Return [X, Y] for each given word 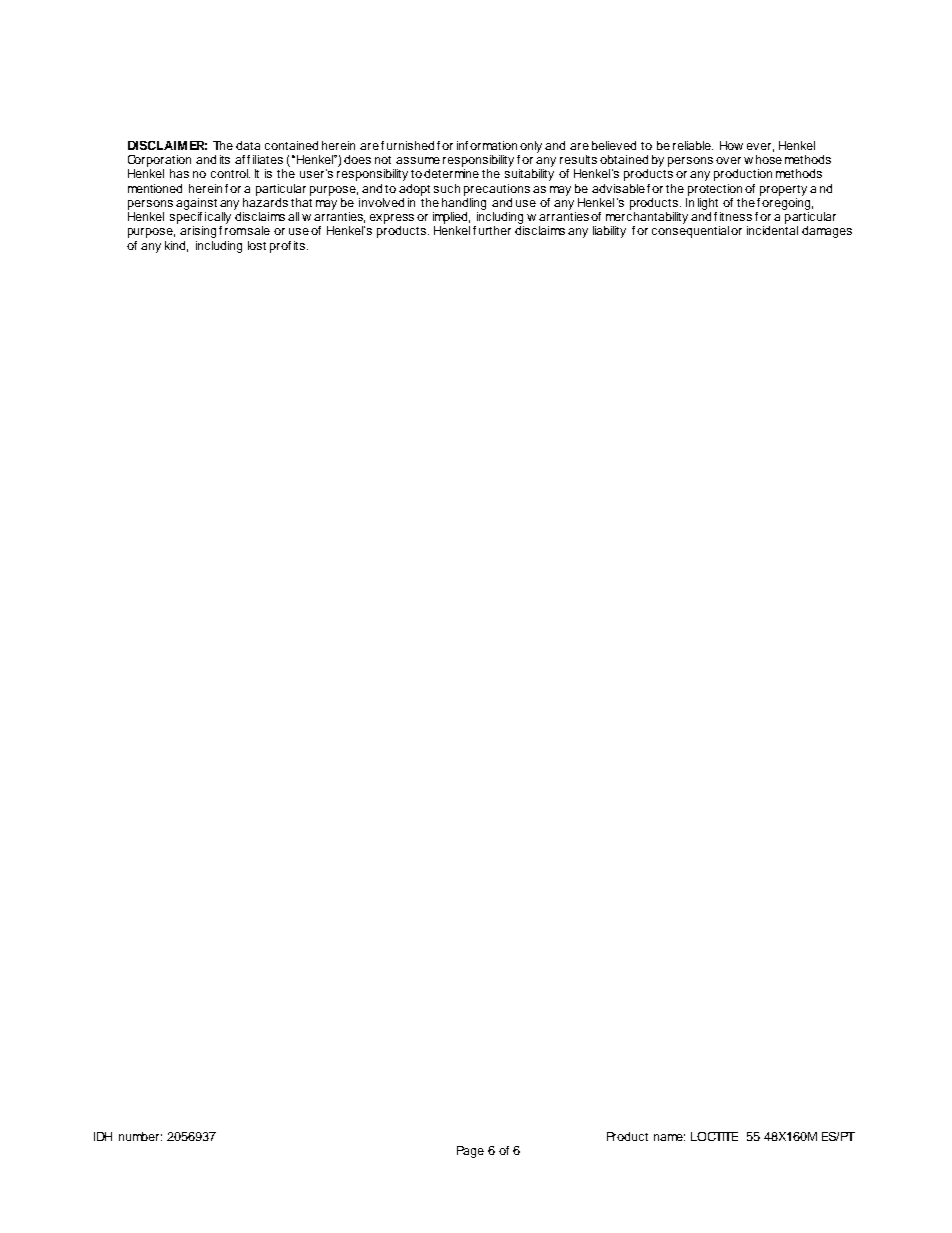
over [728, 160]
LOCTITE [714, 1136]
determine [451, 172]
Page [470, 1152]
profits [287, 247]
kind [176, 246]
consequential [690, 230]
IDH [103, 1136]
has [179, 173]
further [492, 230]
